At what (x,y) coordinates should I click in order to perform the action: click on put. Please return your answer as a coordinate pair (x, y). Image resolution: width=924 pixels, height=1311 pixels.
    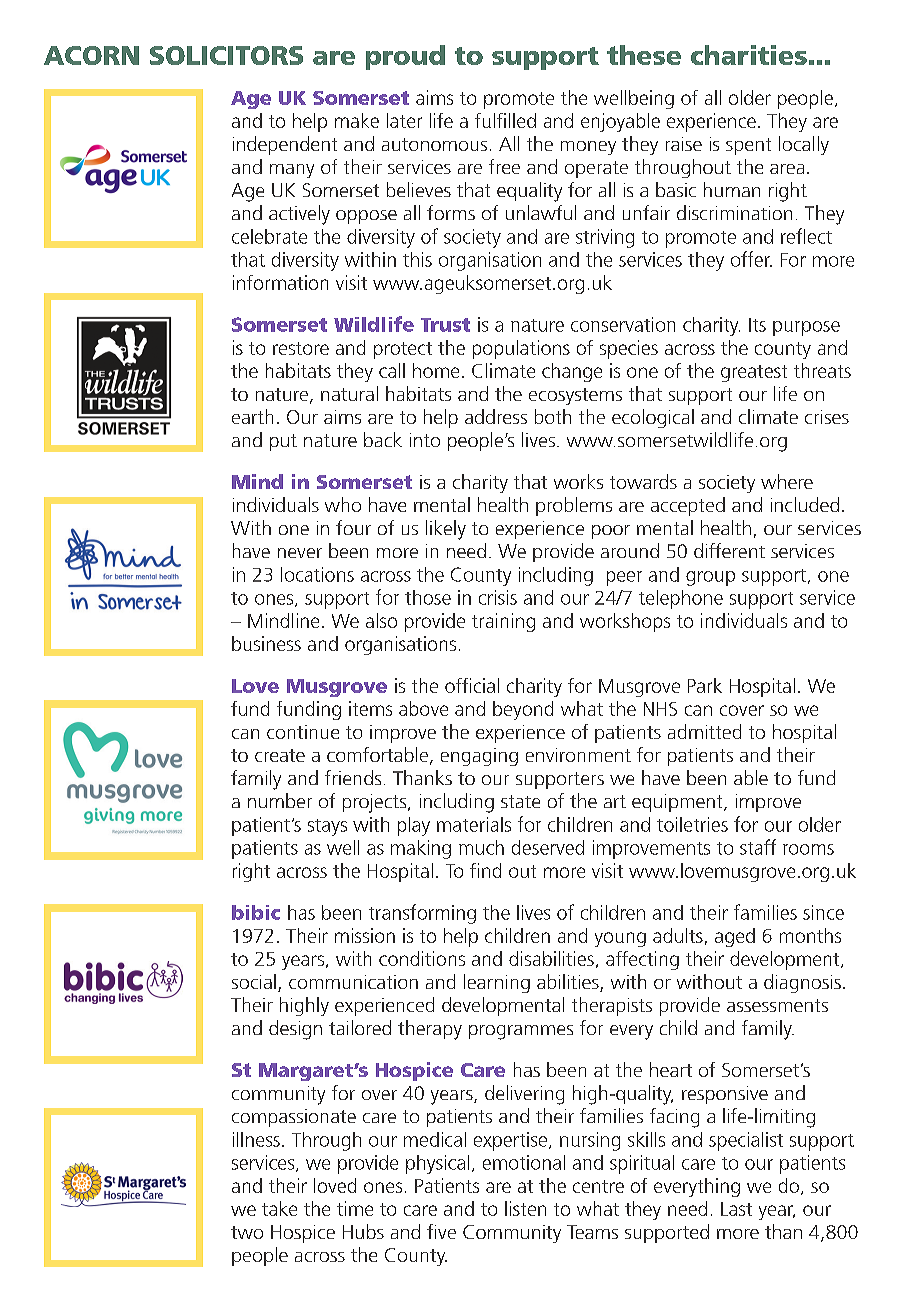
    Looking at the image, I should click on (283, 442).
